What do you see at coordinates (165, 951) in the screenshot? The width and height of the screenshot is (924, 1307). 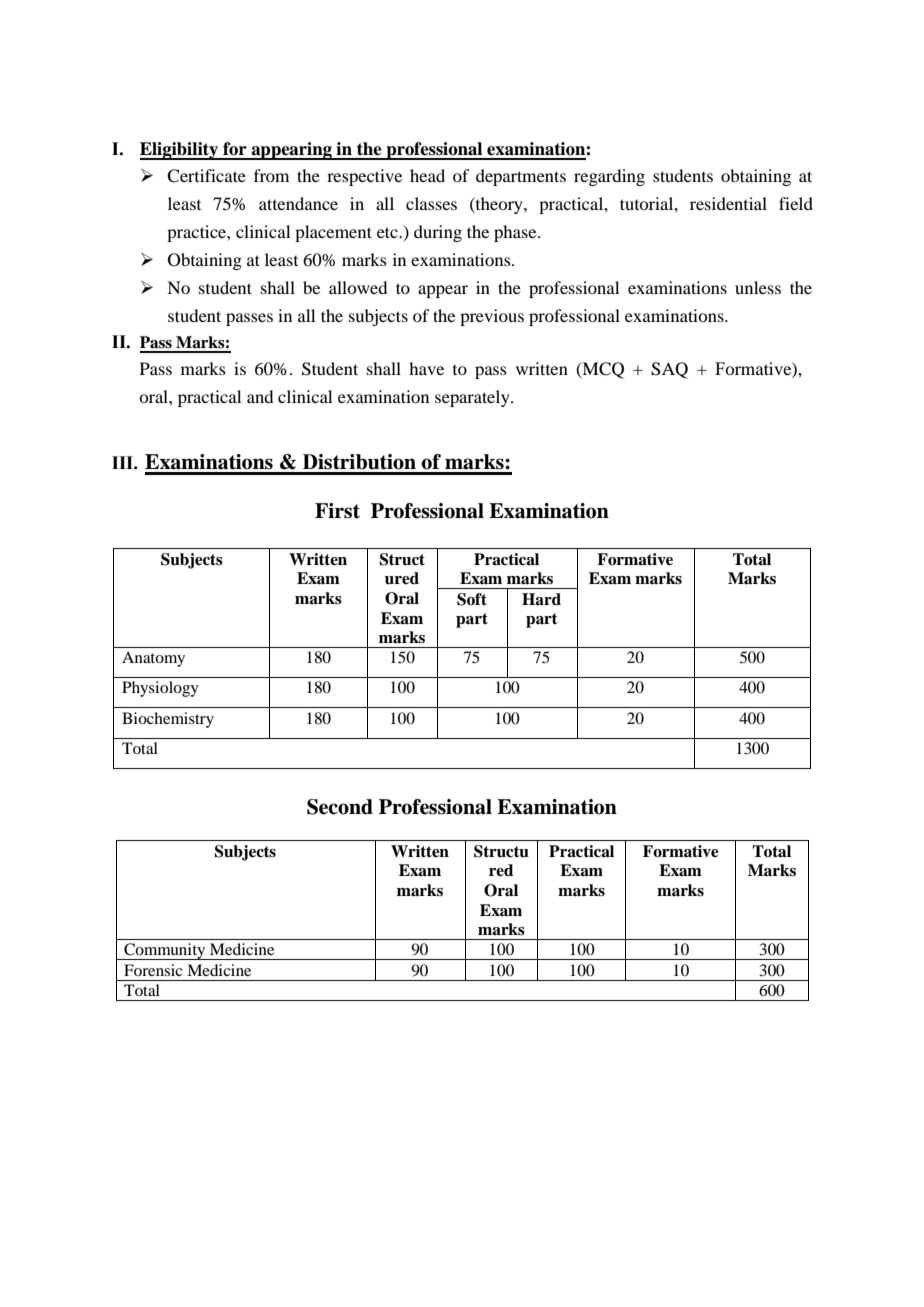 I see `Community` at bounding box center [165, 951].
